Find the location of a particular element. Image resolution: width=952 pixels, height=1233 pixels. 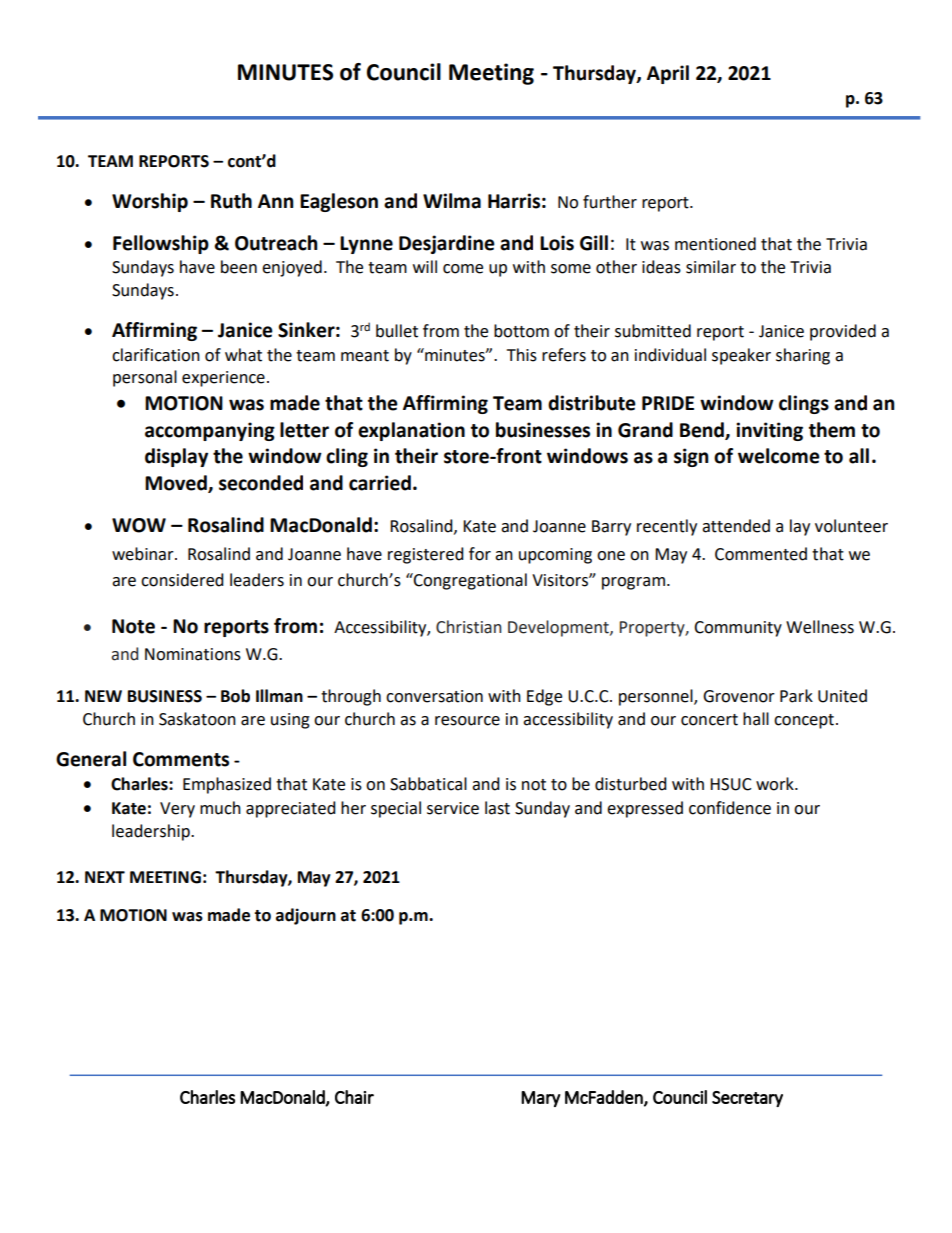

speaker is located at coordinates (741, 356).
